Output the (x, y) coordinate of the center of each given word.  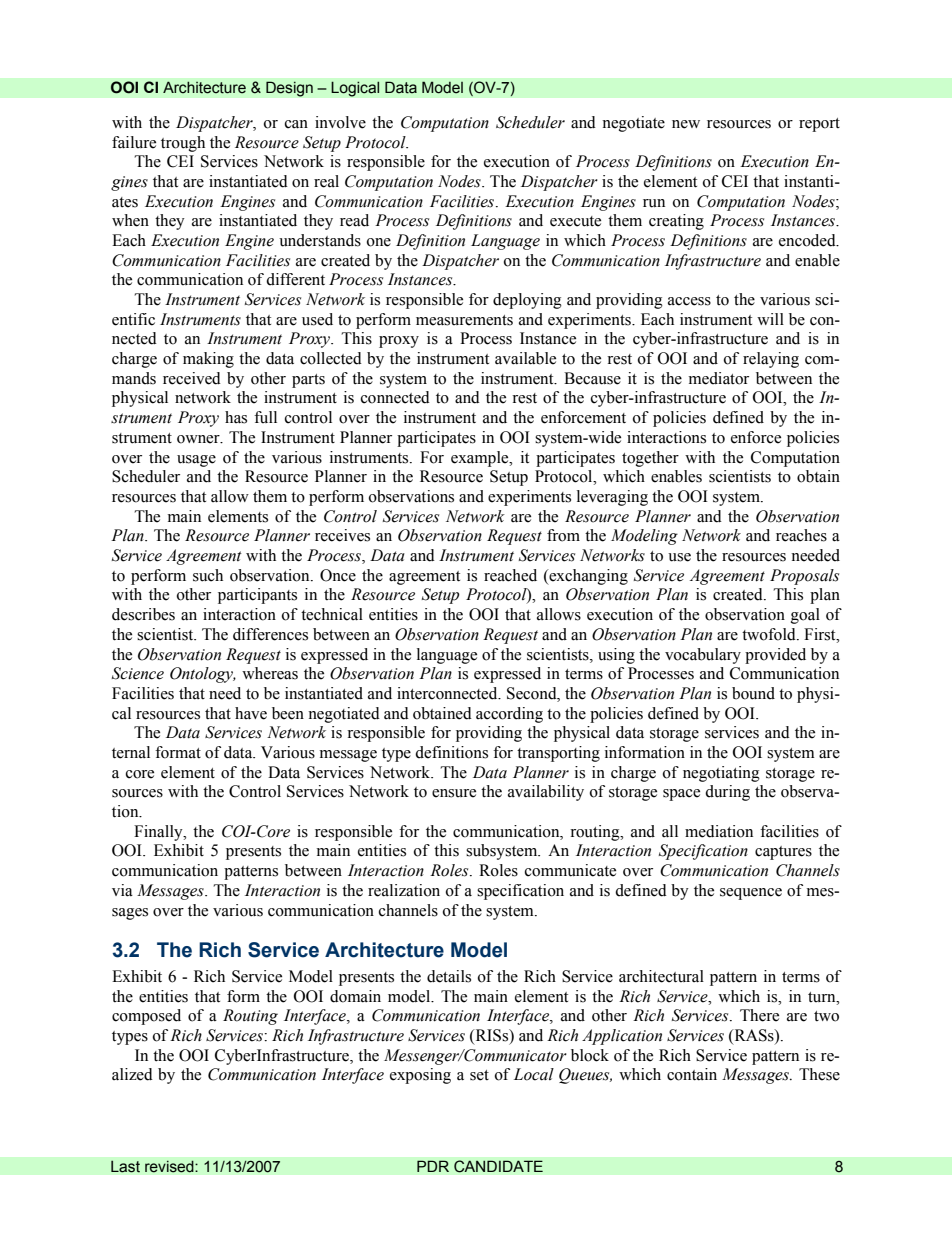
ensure (454, 793)
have (251, 713)
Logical (355, 89)
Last (125, 1166)
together (650, 459)
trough (183, 144)
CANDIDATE (498, 1166)
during (727, 793)
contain (692, 1074)
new (686, 124)
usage (196, 461)
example (481, 459)
